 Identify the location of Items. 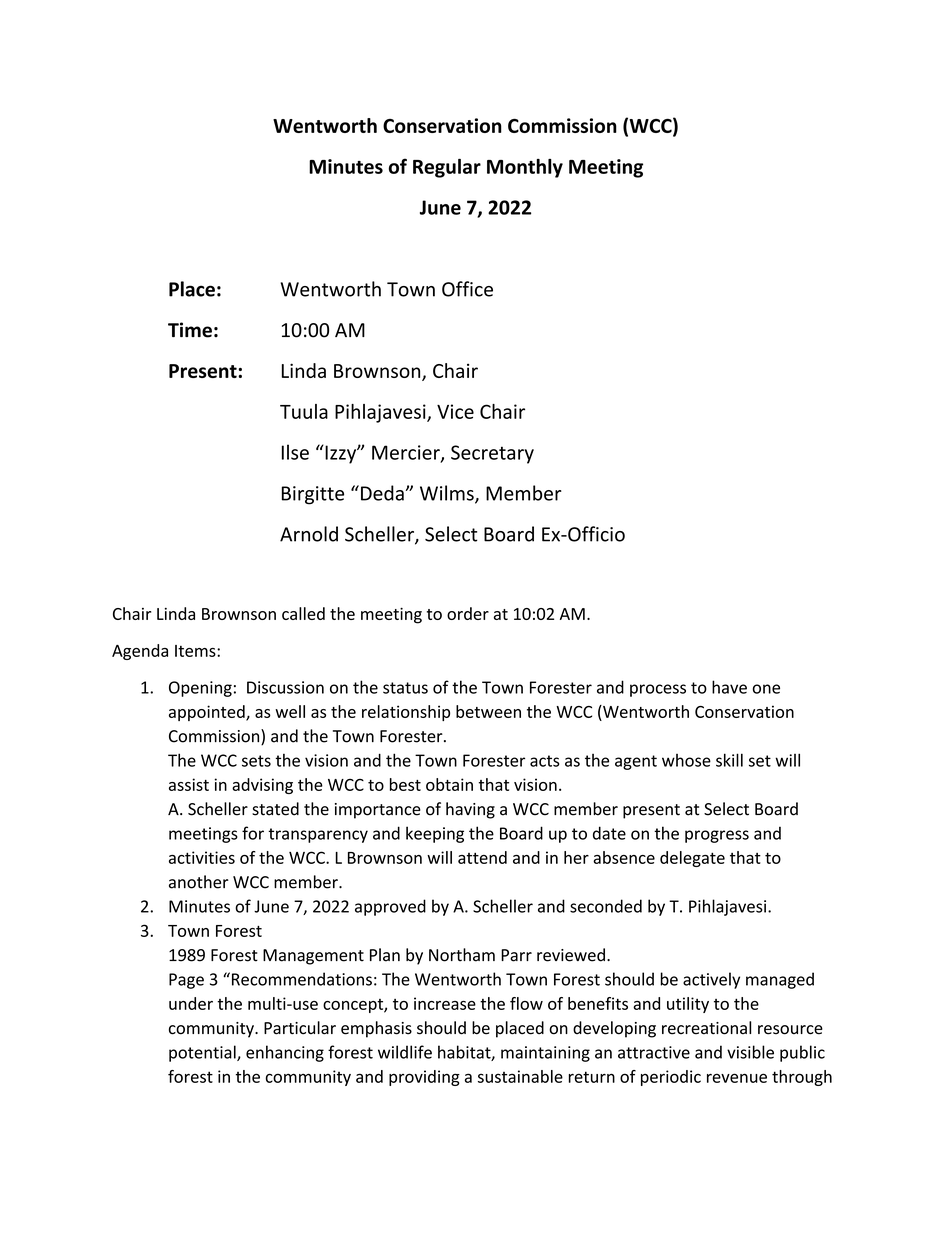
(196, 651).
